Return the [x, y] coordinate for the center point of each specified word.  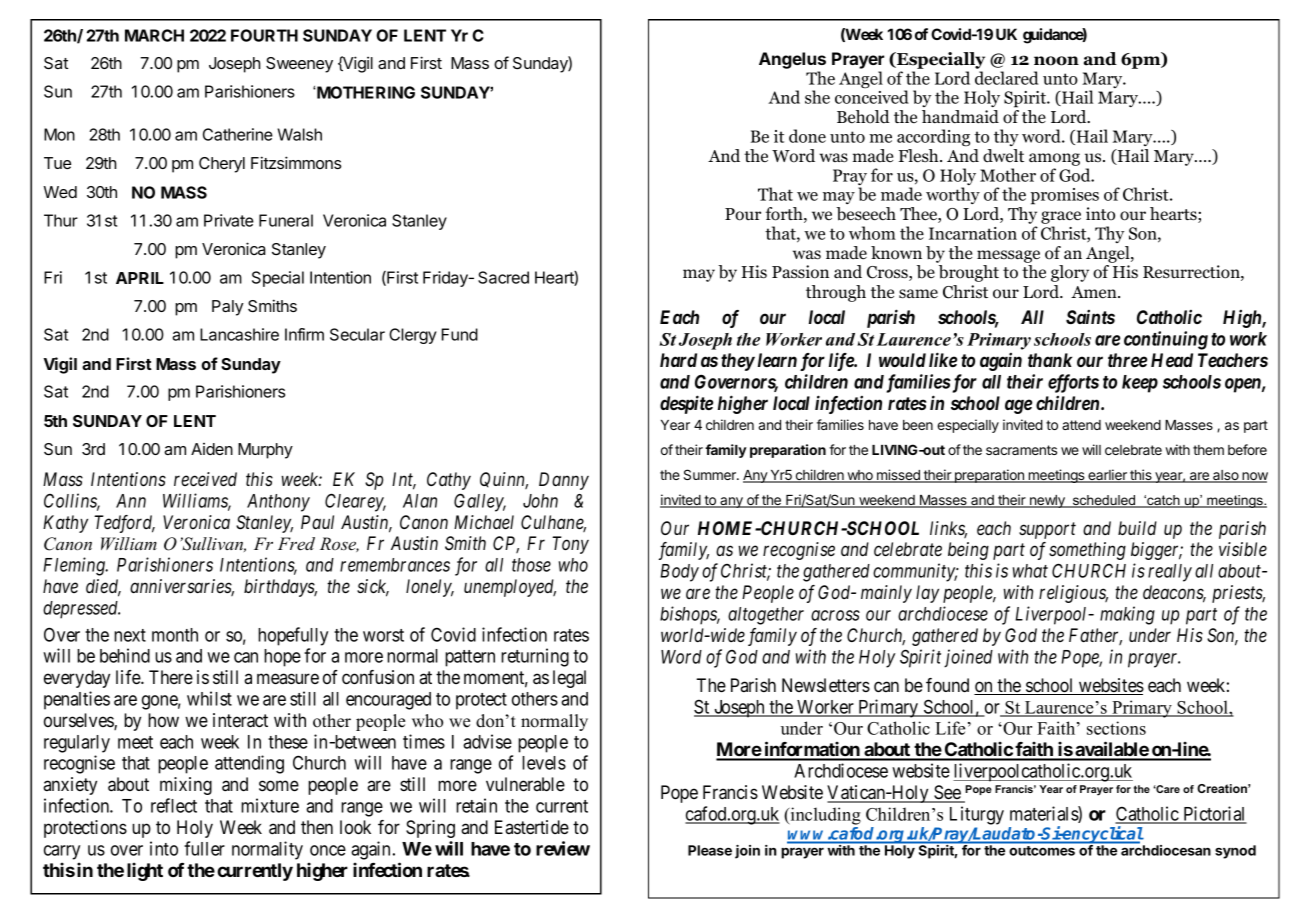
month [175, 635]
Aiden [212, 449]
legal [569, 679]
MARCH [154, 35]
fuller [204, 848]
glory [1070, 273]
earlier [1107, 476]
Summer [711, 474]
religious [1073, 594]
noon [1056, 61]
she [817, 97]
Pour [743, 214]
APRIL [140, 278]
